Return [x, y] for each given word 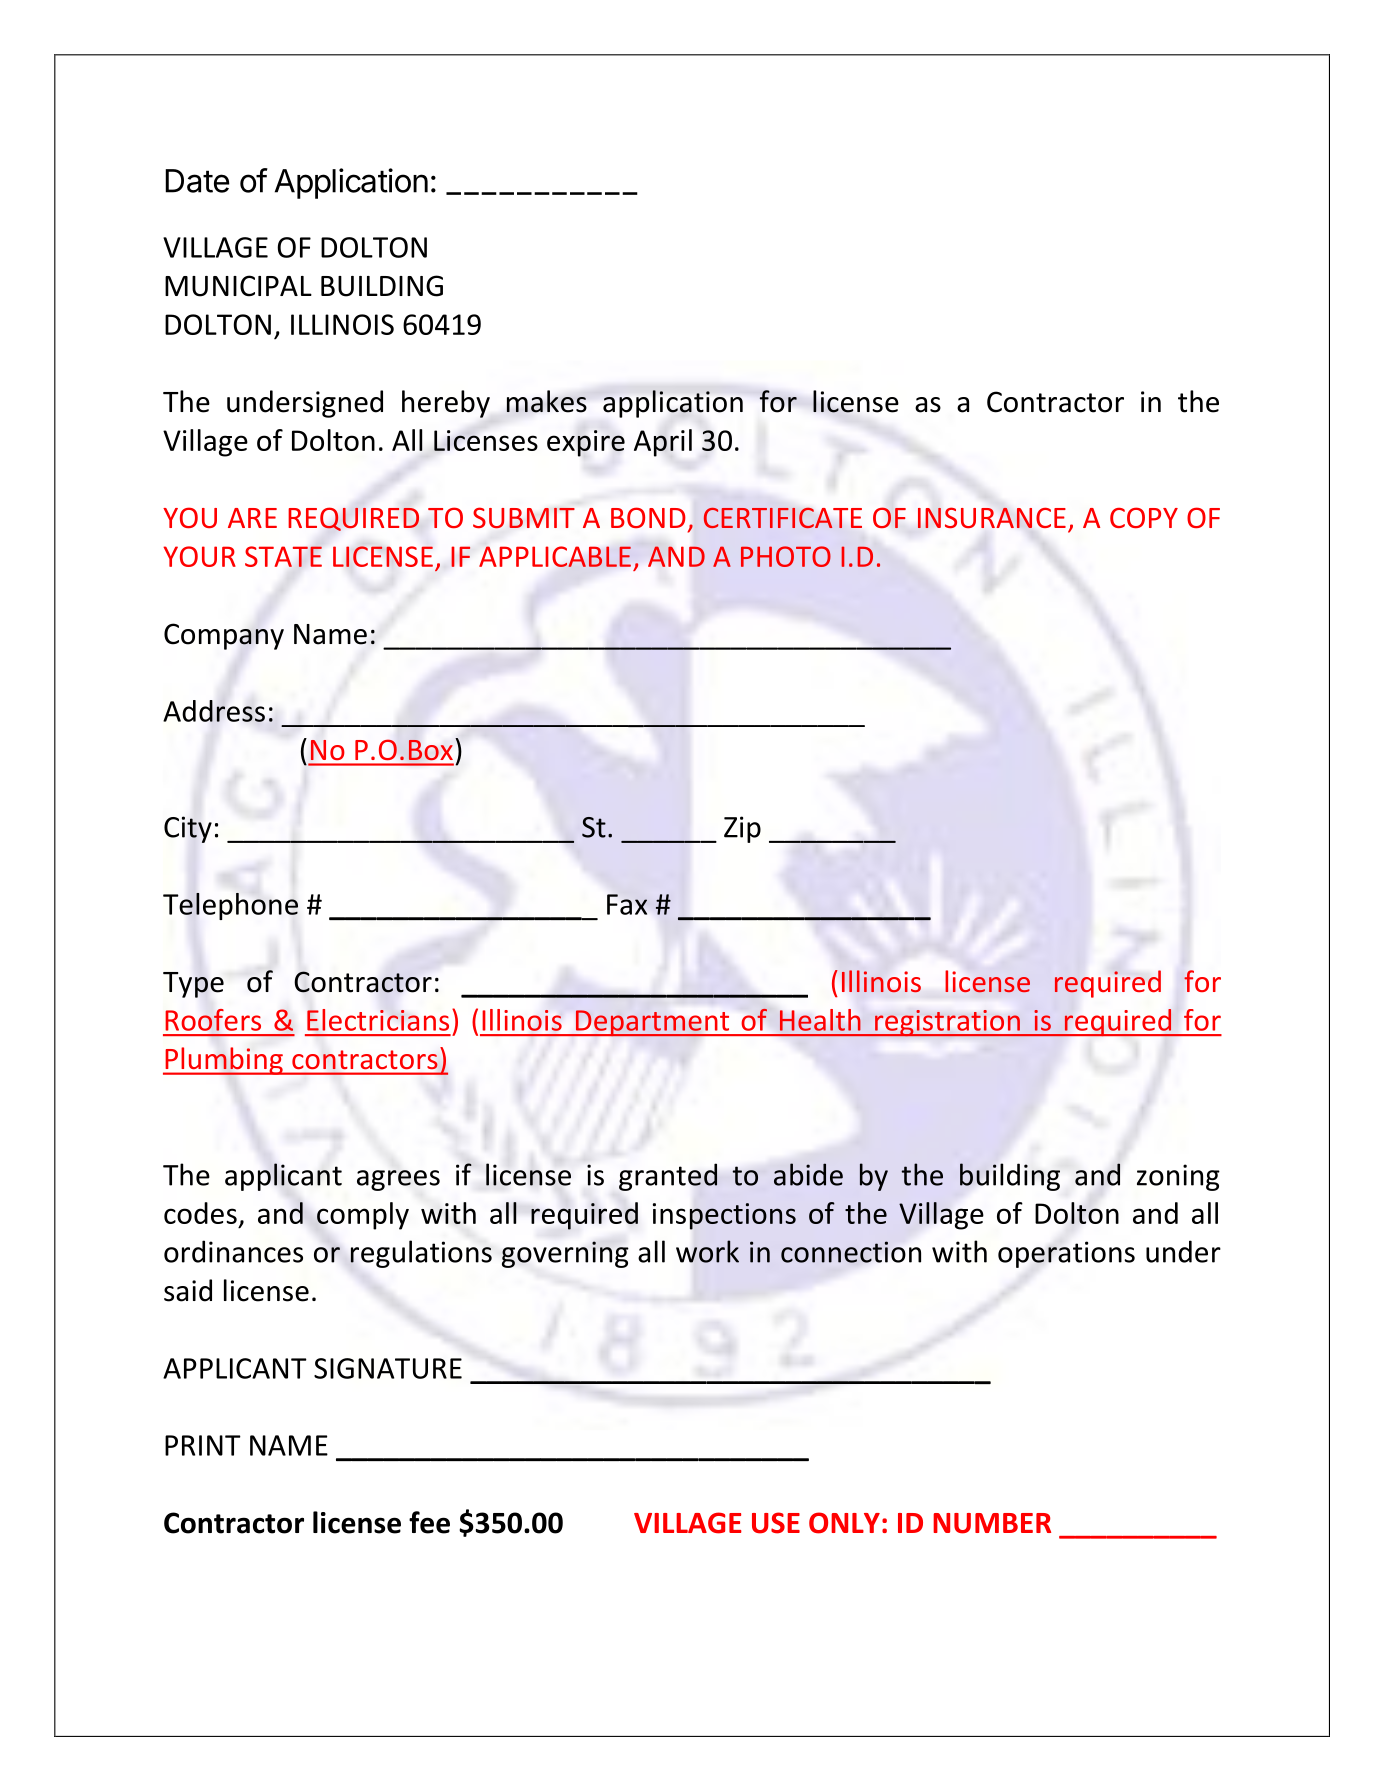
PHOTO [786, 556]
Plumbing [224, 1061]
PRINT [203, 1445]
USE [776, 1523]
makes [547, 401]
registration [947, 1023]
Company [224, 636]
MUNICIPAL [238, 286]
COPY [1144, 517]
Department [652, 1023]
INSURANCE [992, 517]
